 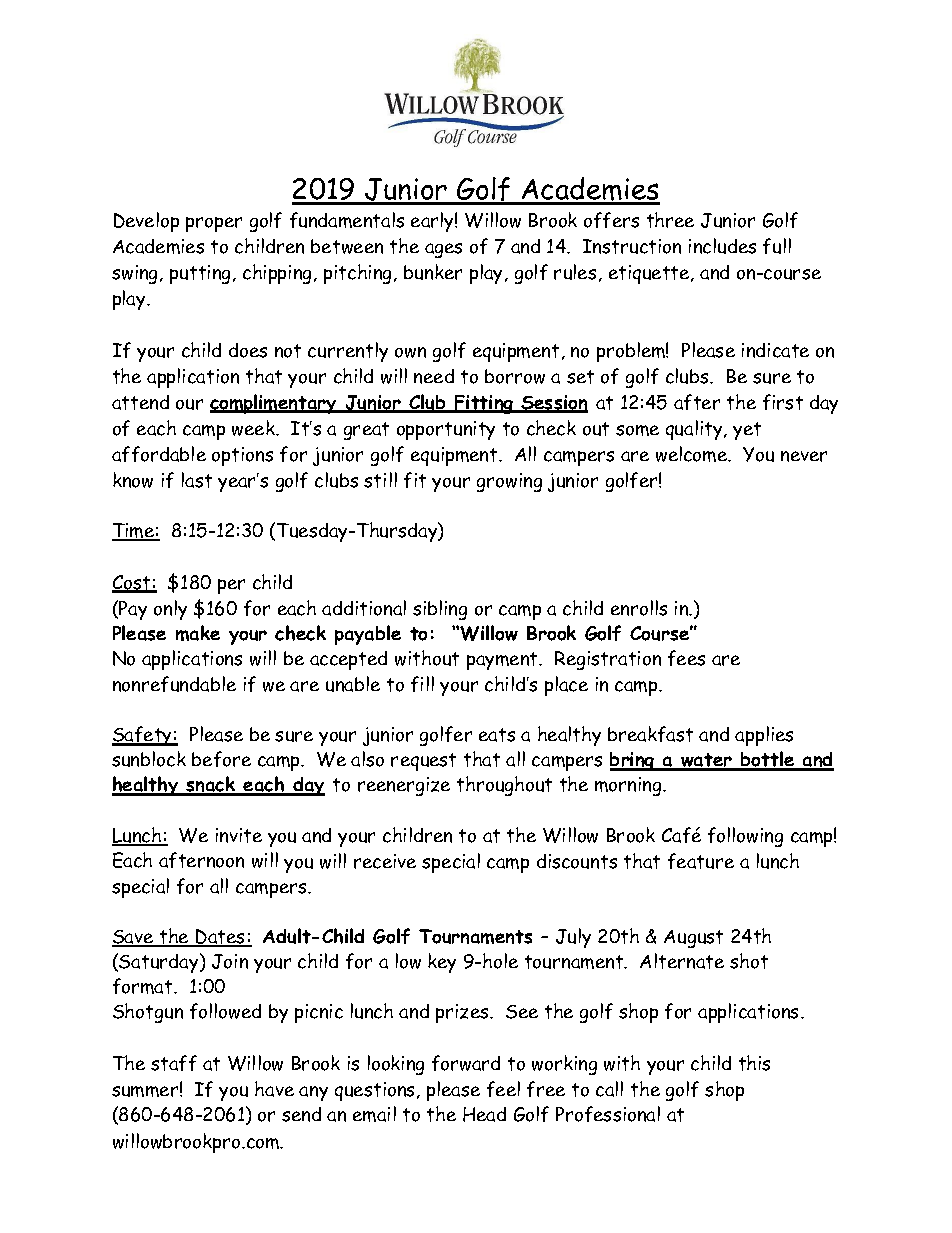 I want to click on make, so click(x=198, y=633).
